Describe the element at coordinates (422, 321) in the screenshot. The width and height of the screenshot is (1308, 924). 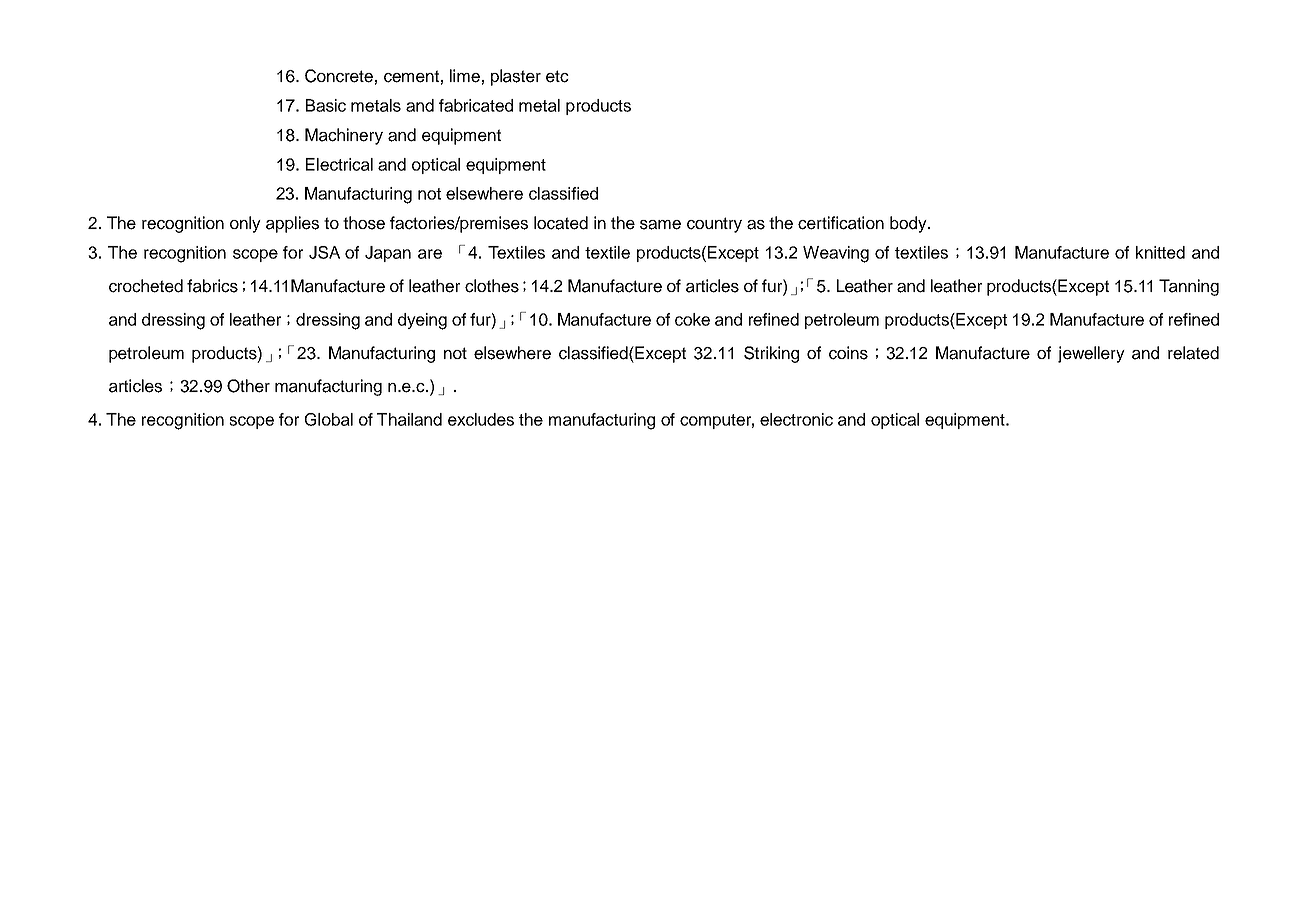
I see `dyeing` at that location.
